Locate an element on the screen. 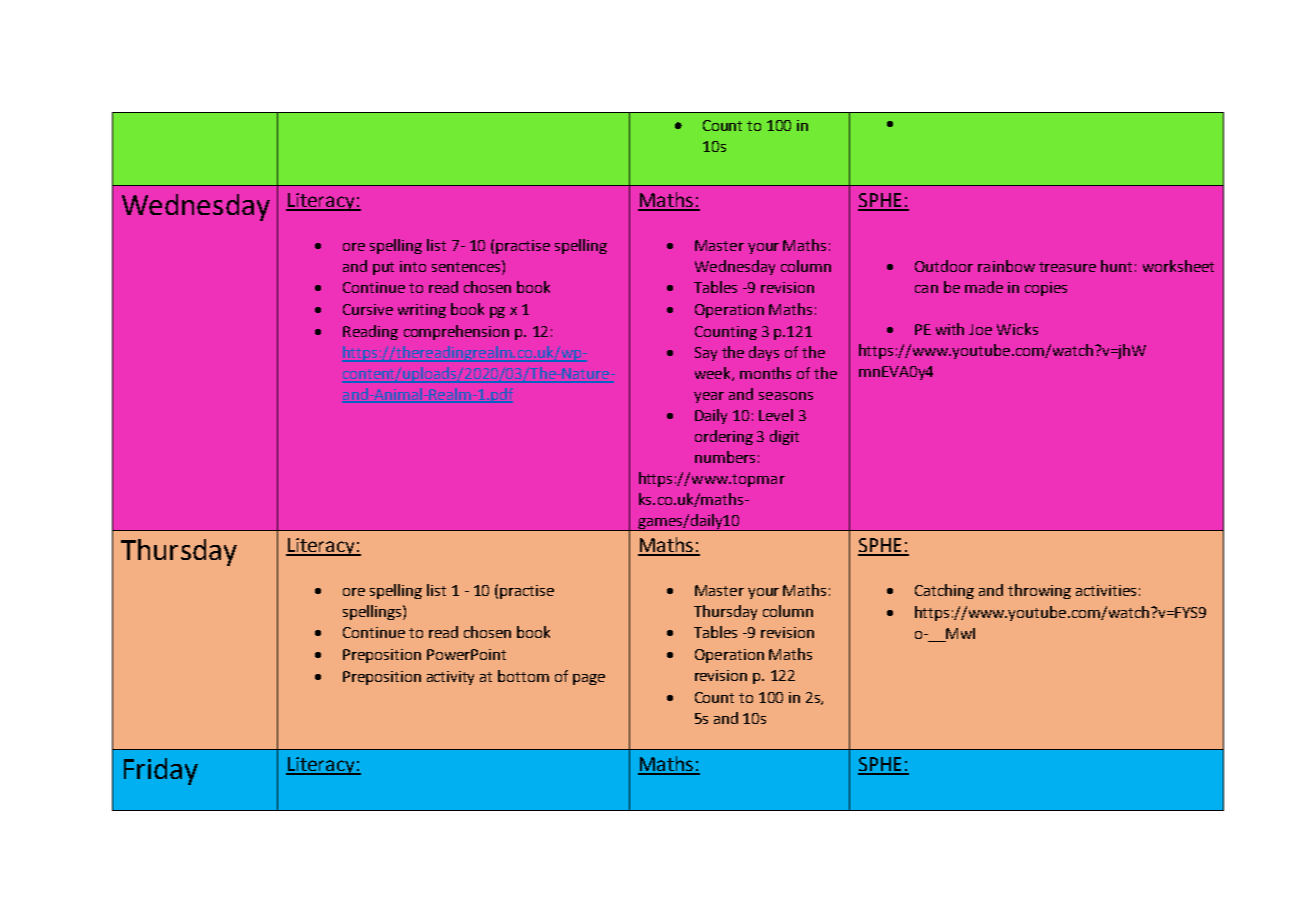  activities is located at coordinates (1106, 590).
